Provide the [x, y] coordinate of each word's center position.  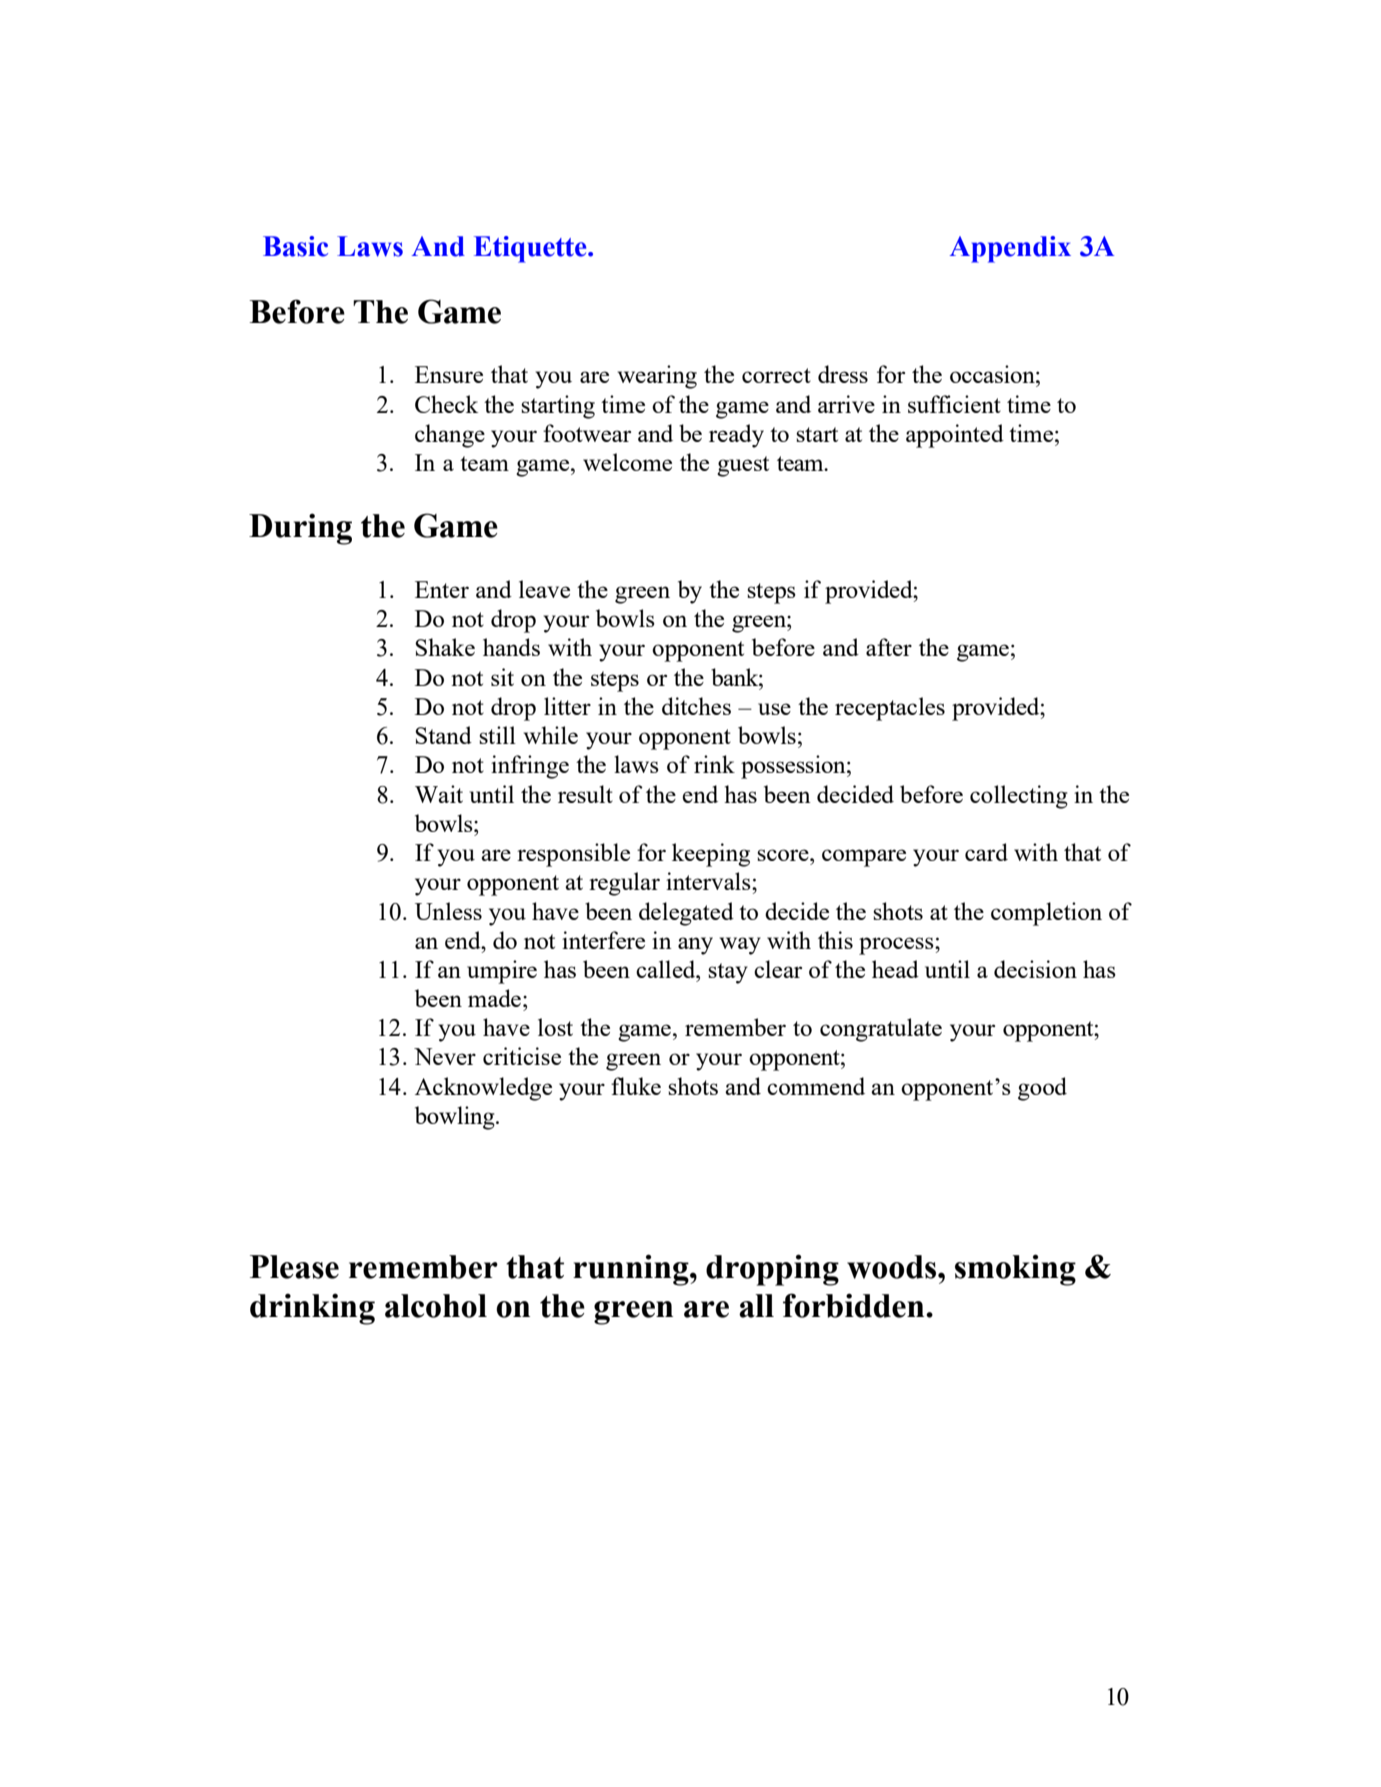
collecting [1019, 797]
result [585, 794]
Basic [295, 246]
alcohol [436, 1306]
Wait [439, 794]
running [632, 1270]
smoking [1015, 1270]
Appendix [1010, 249]
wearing [657, 377]
